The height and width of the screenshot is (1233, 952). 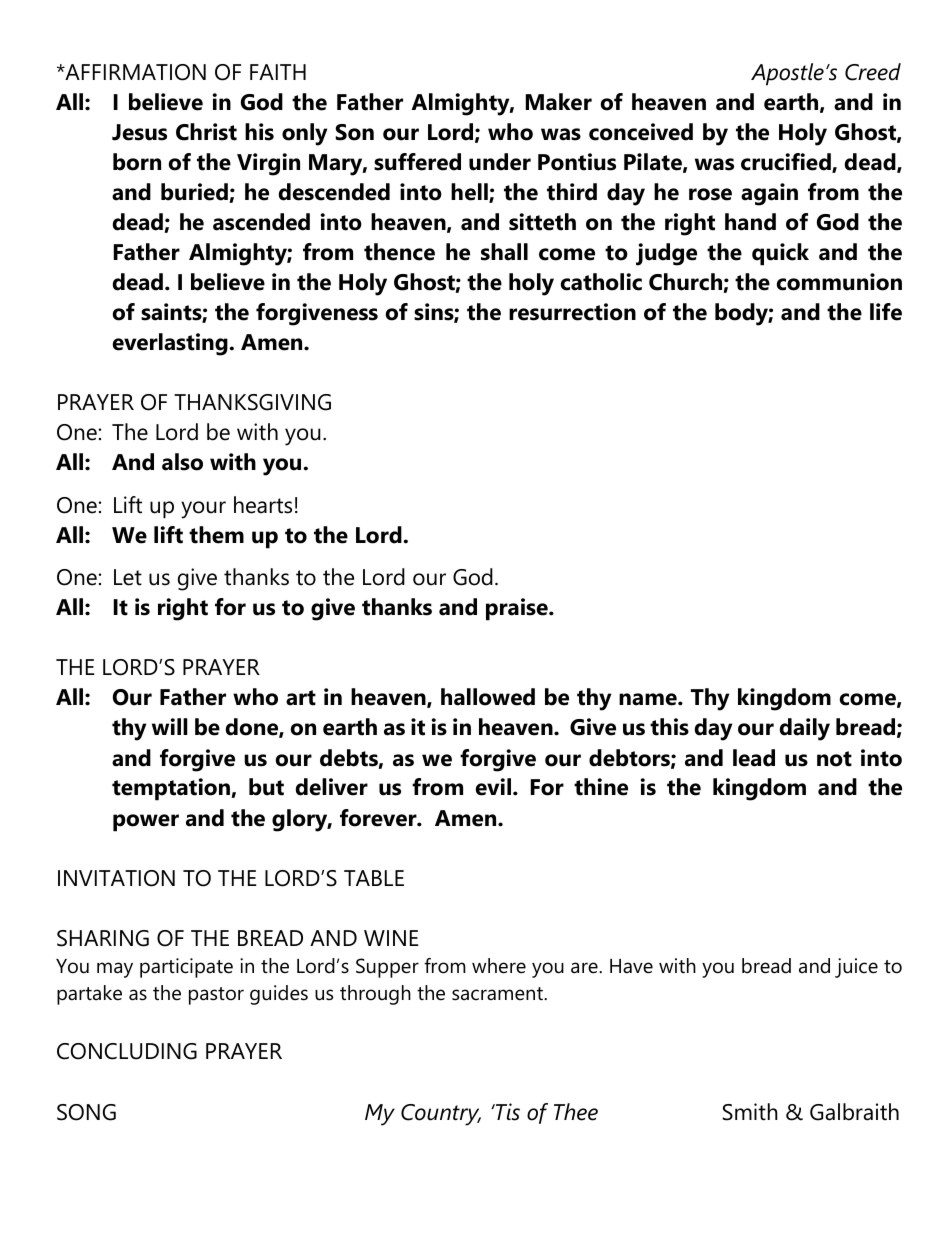 I want to click on lead, so click(x=754, y=758).
